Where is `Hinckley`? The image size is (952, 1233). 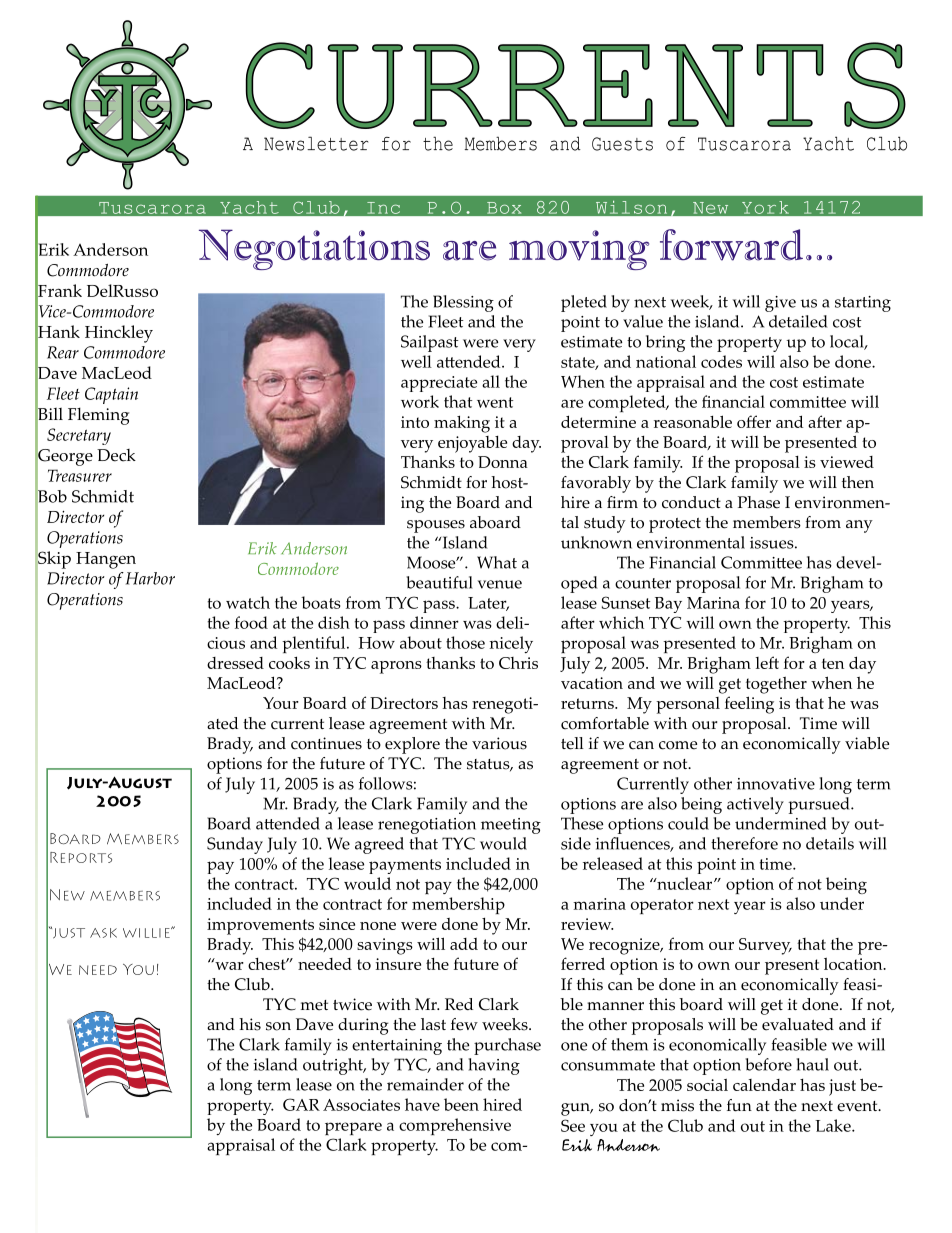 Hinckley is located at coordinates (119, 334).
